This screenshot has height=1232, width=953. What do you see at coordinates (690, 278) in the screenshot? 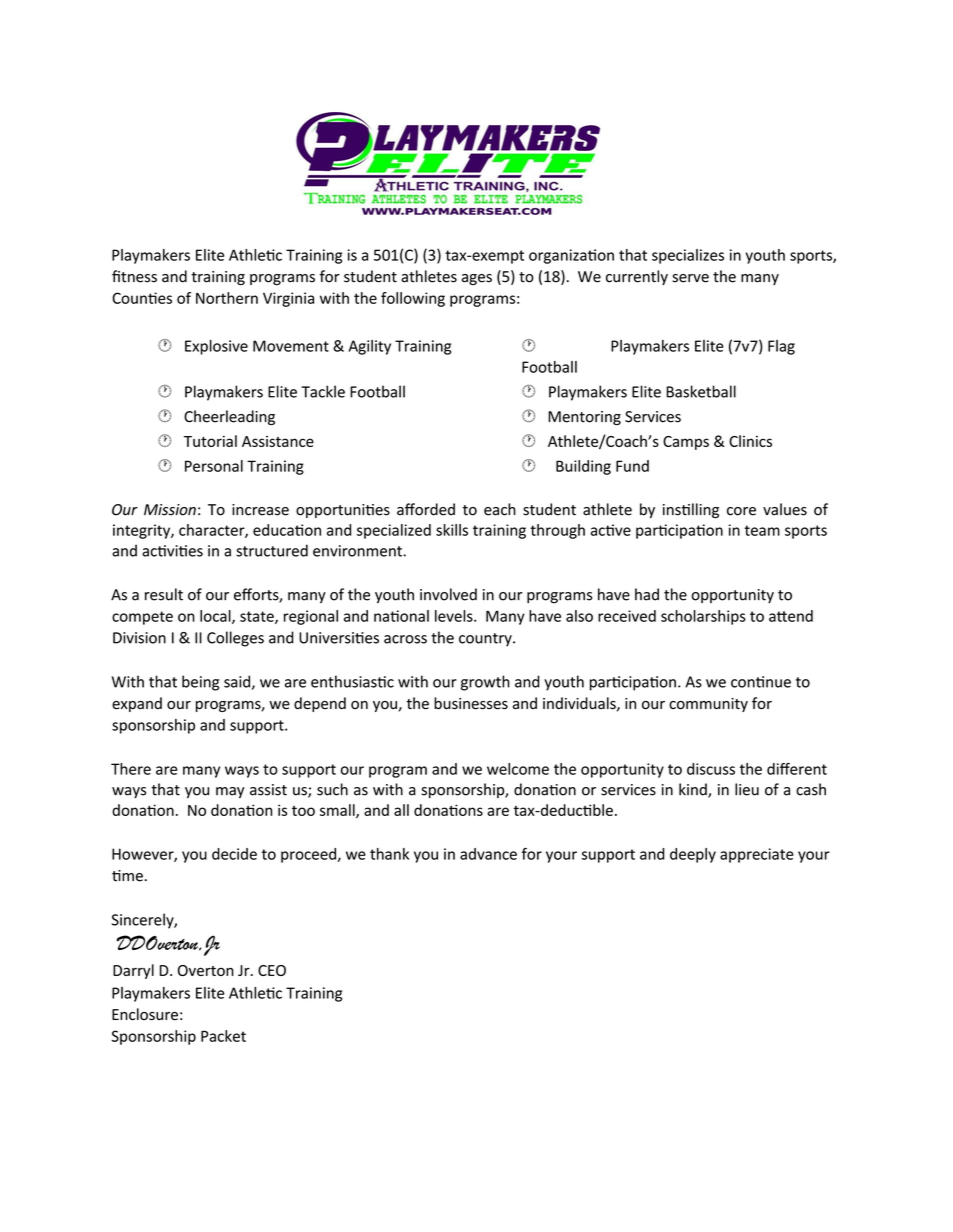
I see `serve` at bounding box center [690, 278].
